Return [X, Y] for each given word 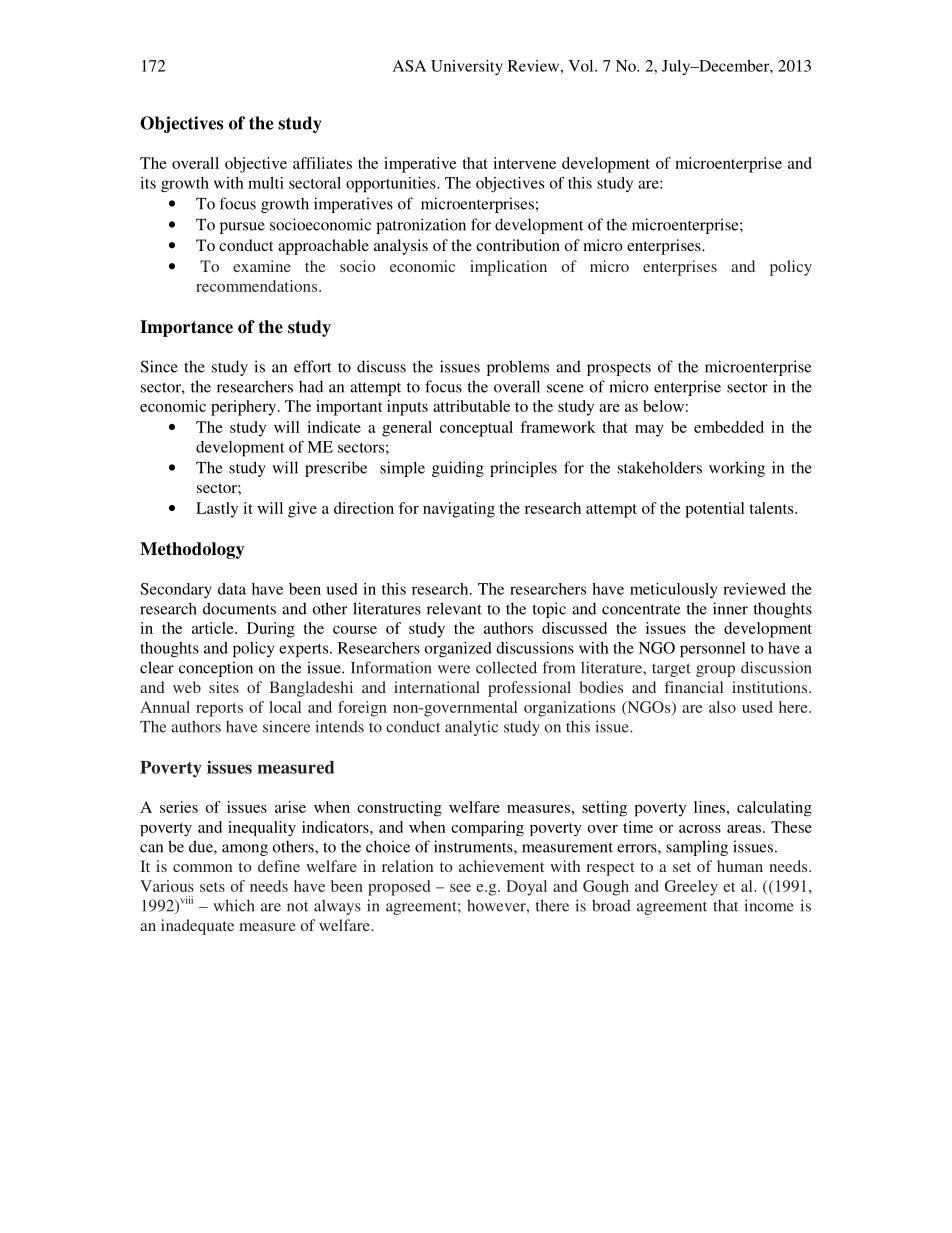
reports [219, 710]
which [233, 905]
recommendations [258, 286]
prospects [619, 369]
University [467, 67]
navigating [459, 510]
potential [715, 510]
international [437, 687]
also [722, 707]
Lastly [217, 510]
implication [508, 268]
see [460, 888]
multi [266, 183]
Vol [582, 66]
